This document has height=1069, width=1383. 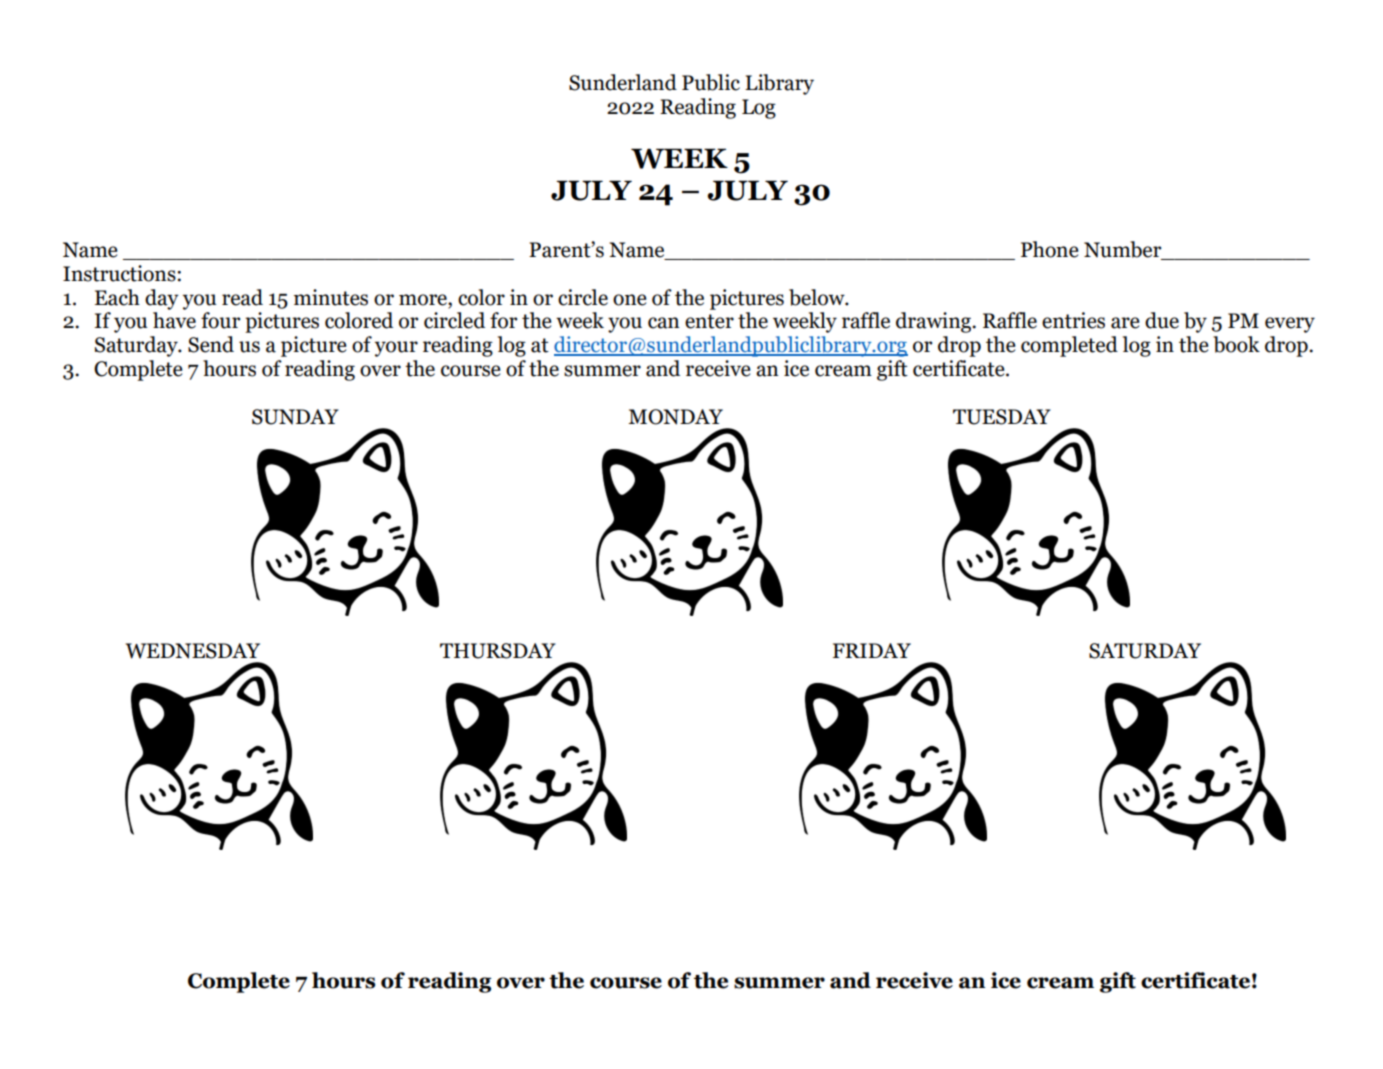 What do you see at coordinates (211, 344) in the document?
I see `Send` at bounding box center [211, 344].
